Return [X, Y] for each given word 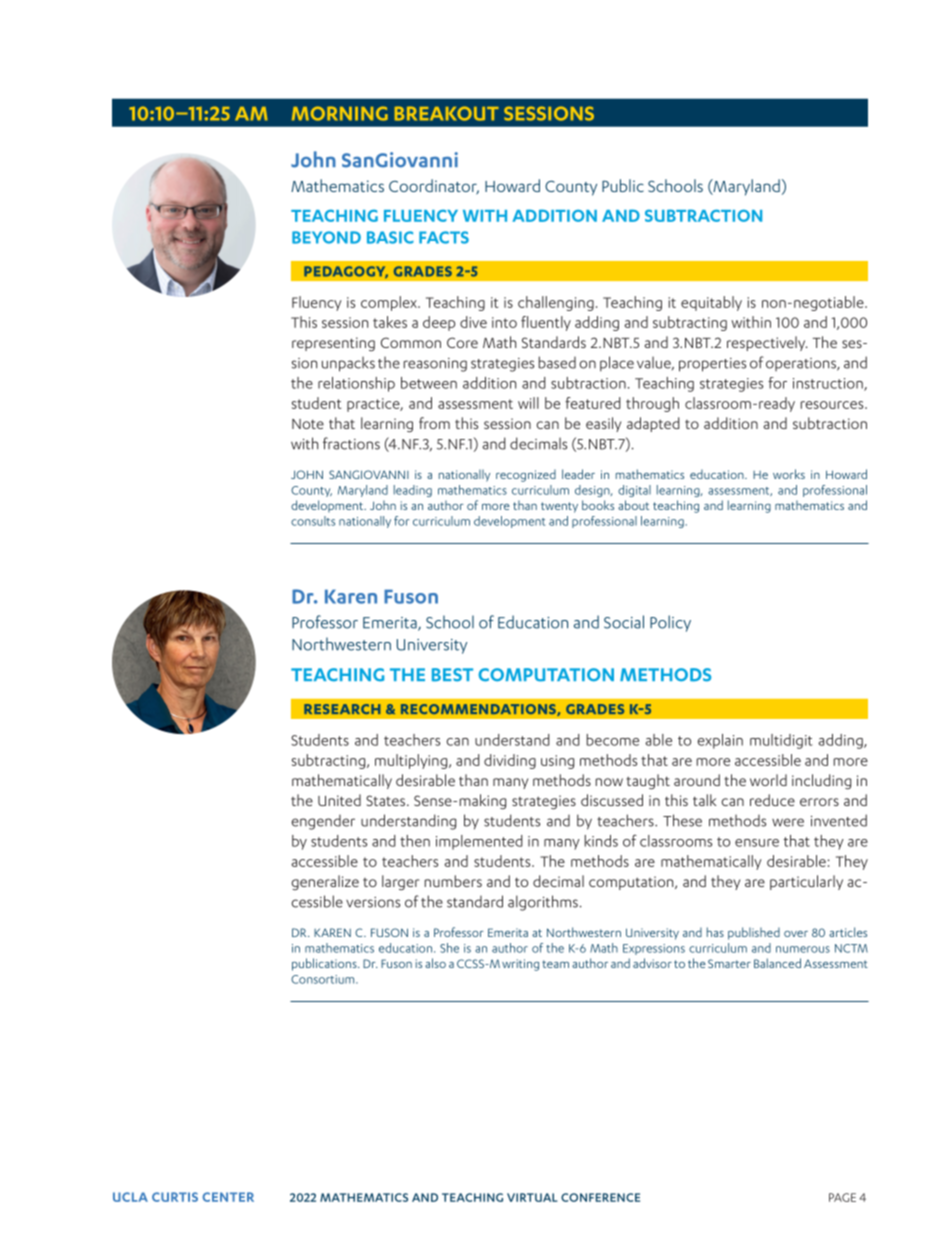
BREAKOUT [447, 113]
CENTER [228, 1197]
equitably [711, 303]
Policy [670, 623]
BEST [452, 675]
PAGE [842, 1197]
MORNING [340, 113]
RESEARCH [342, 709]
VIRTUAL [532, 1197]
